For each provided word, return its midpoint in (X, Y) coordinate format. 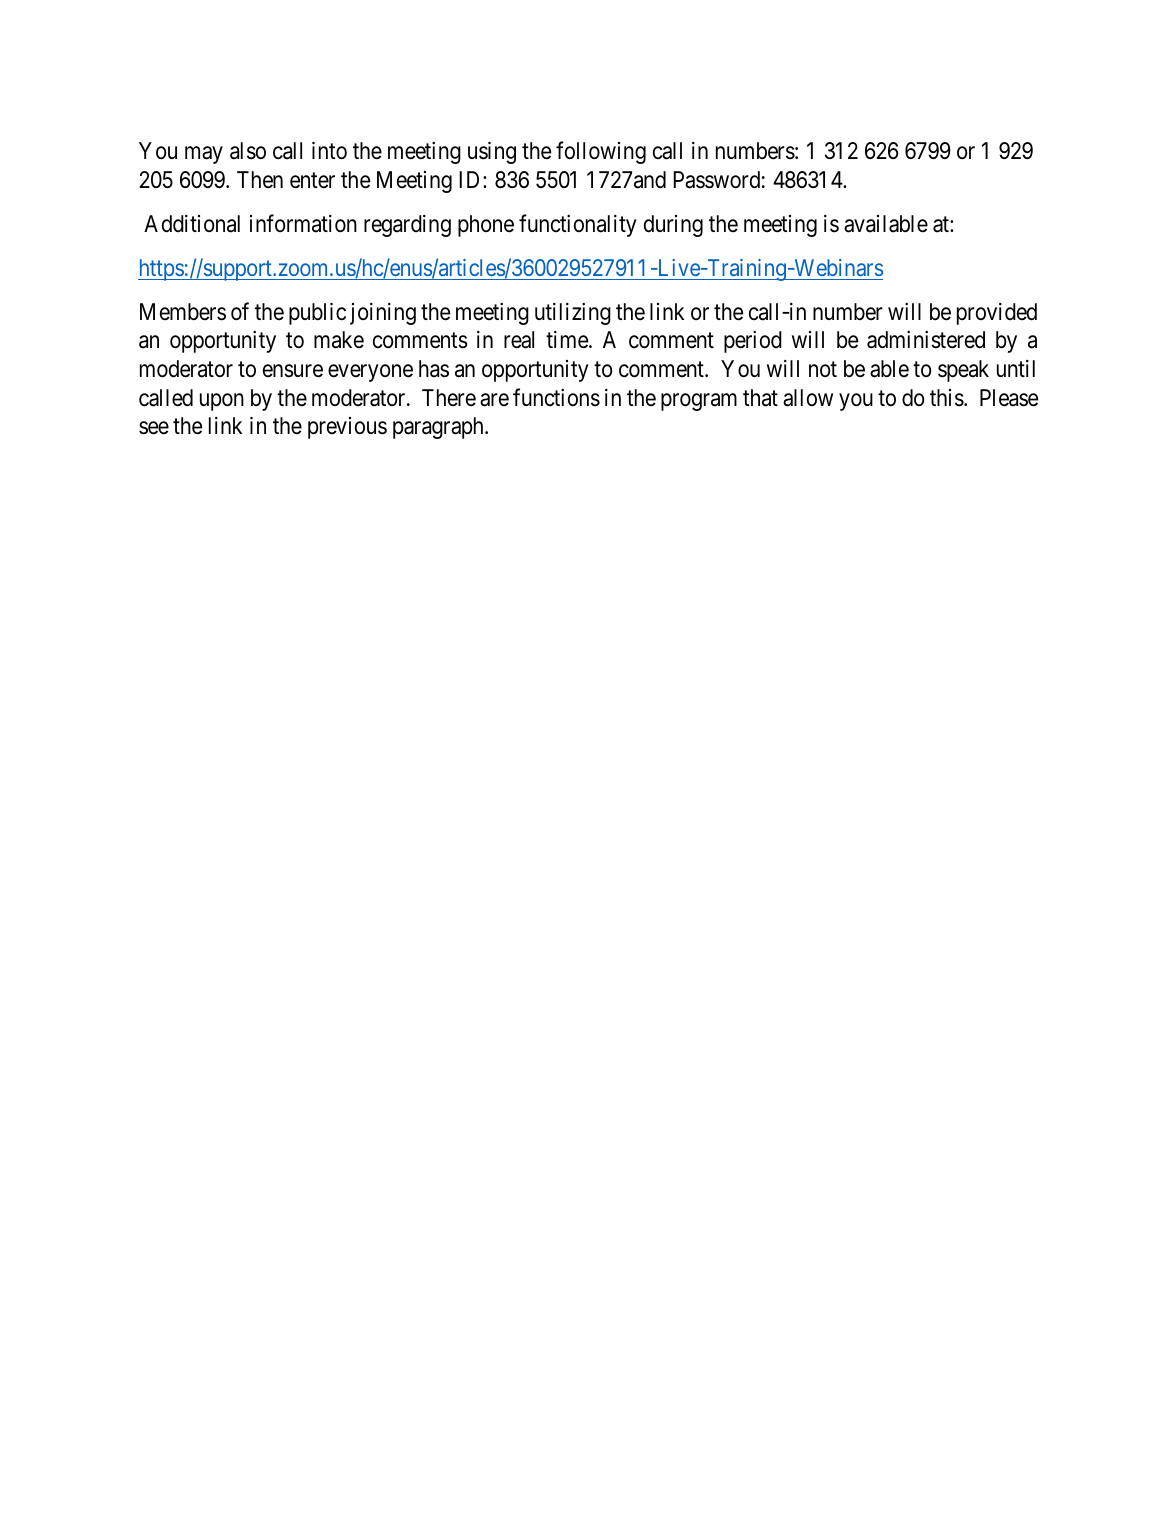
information (303, 223)
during (673, 226)
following (601, 153)
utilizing (573, 314)
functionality (578, 225)
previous (347, 428)
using (492, 153)
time (568, 340)
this (947, 398)
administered (926, 340)
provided (997, 314)
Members (183, 312)
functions (556, 397)
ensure (293, 371)
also (248, 151)
